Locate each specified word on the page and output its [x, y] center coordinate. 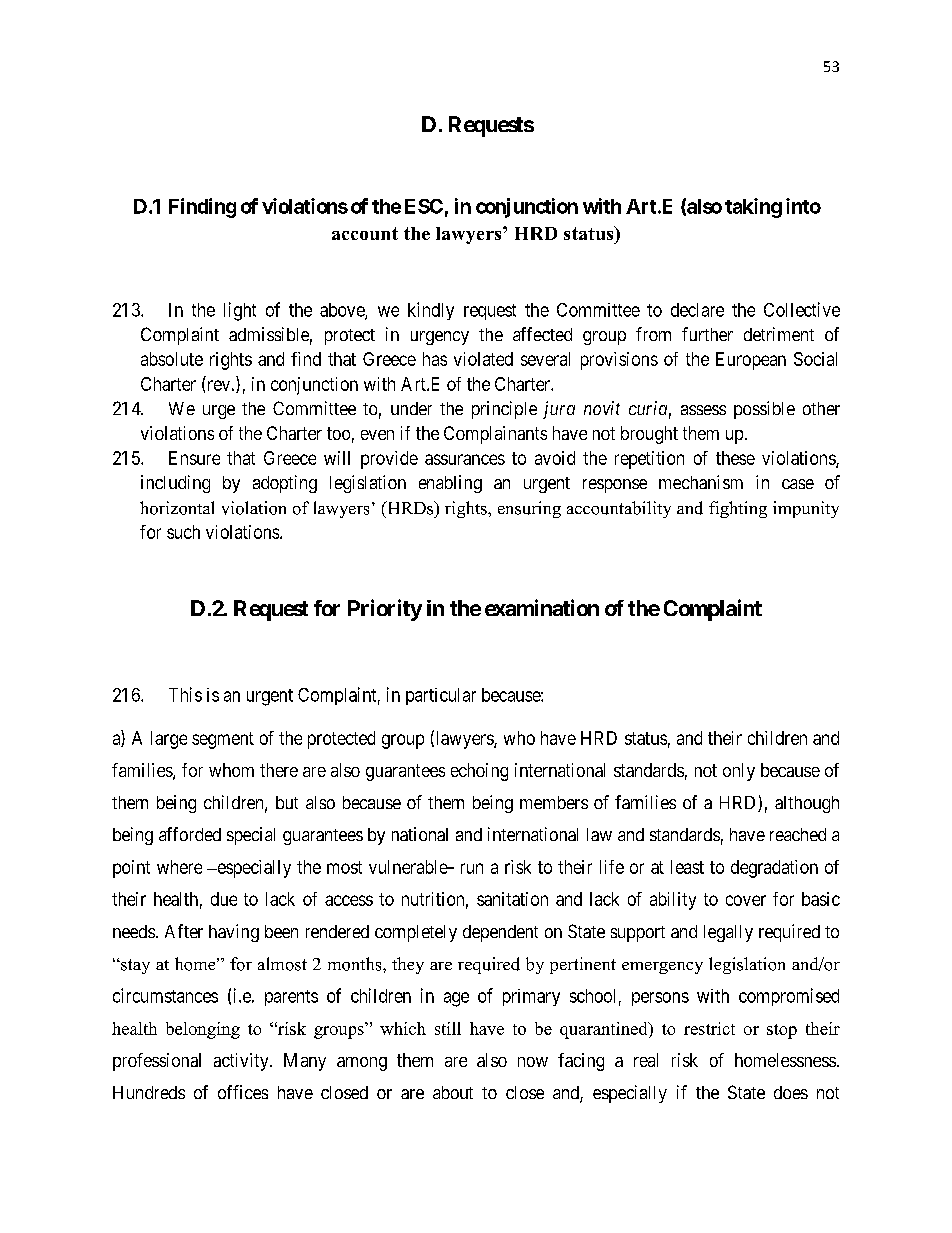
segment [223, 740]
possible [764, 410]
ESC [424, 206]
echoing [479, 772]
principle [504, 410]
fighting [738, 509]
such [183, 532]
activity [242, 1062]
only [739, 772]
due [224, 899]
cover [746, 900]
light [240, 311]
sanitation [512, 899]
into [803, 206]
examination [542, 607]
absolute [172, 359]
